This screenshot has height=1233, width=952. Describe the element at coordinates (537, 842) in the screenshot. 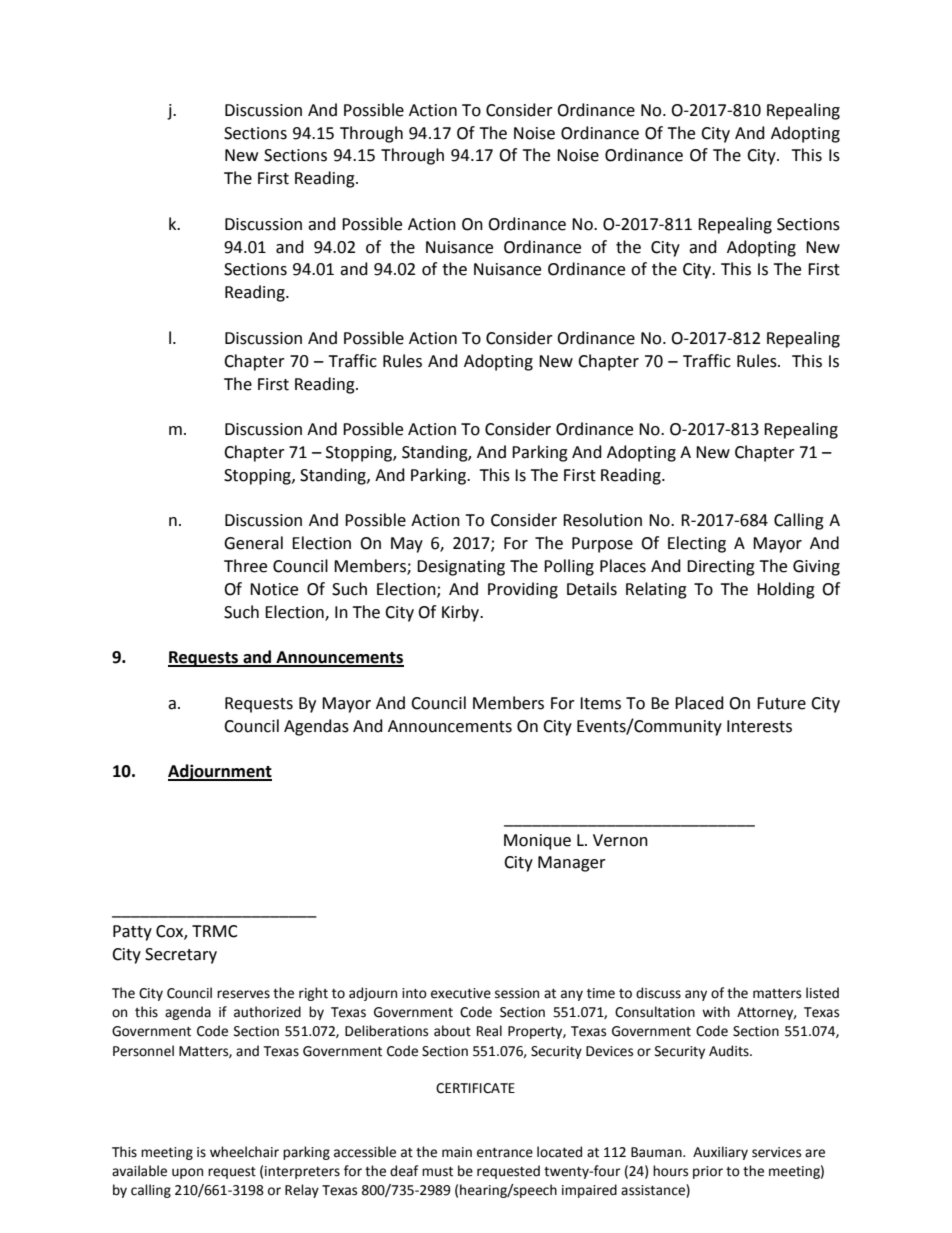

I see `Monique` at that location.
